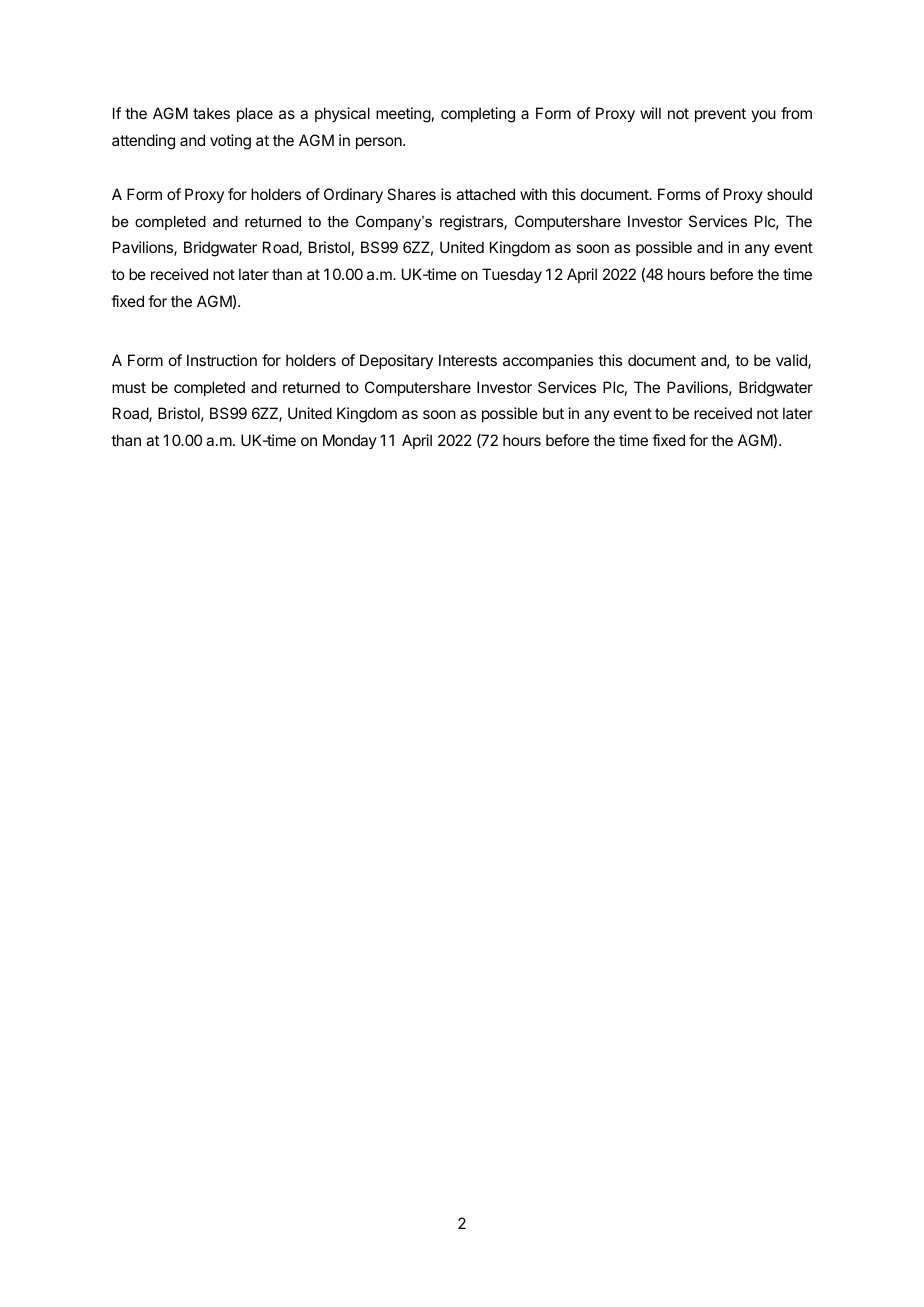 This document has width=924, height=1307. Describe the element at coordinates (222, 360) in the document. I see `Instruction` at that location.
